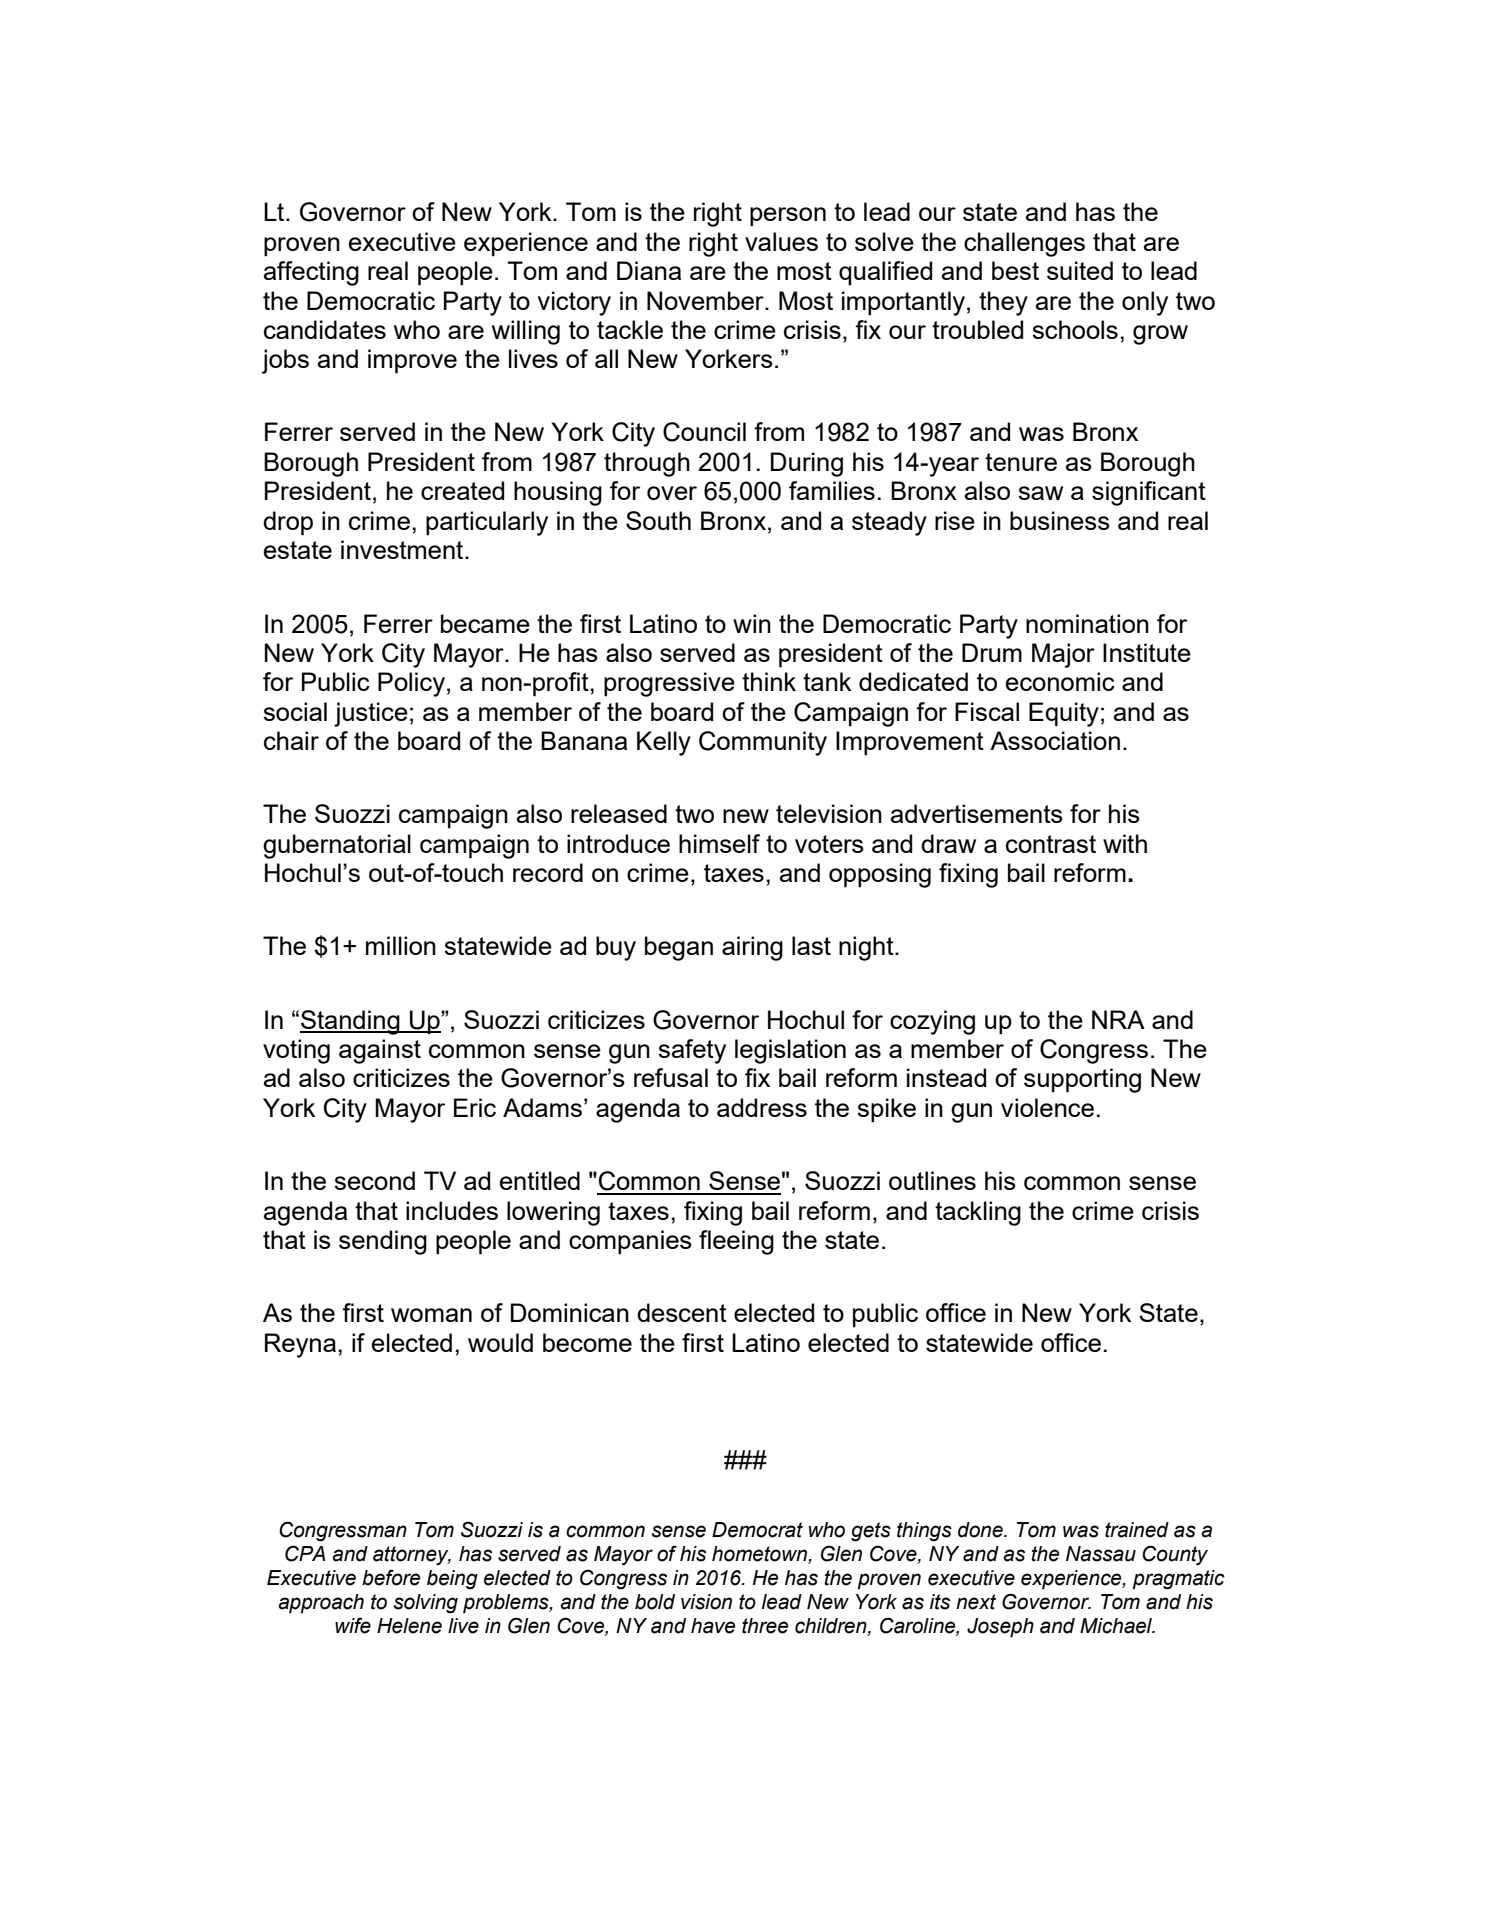  What do you see at coordinates (752, 948) in the screenshot?
I see `airing` at bounding box center [752, 948].
